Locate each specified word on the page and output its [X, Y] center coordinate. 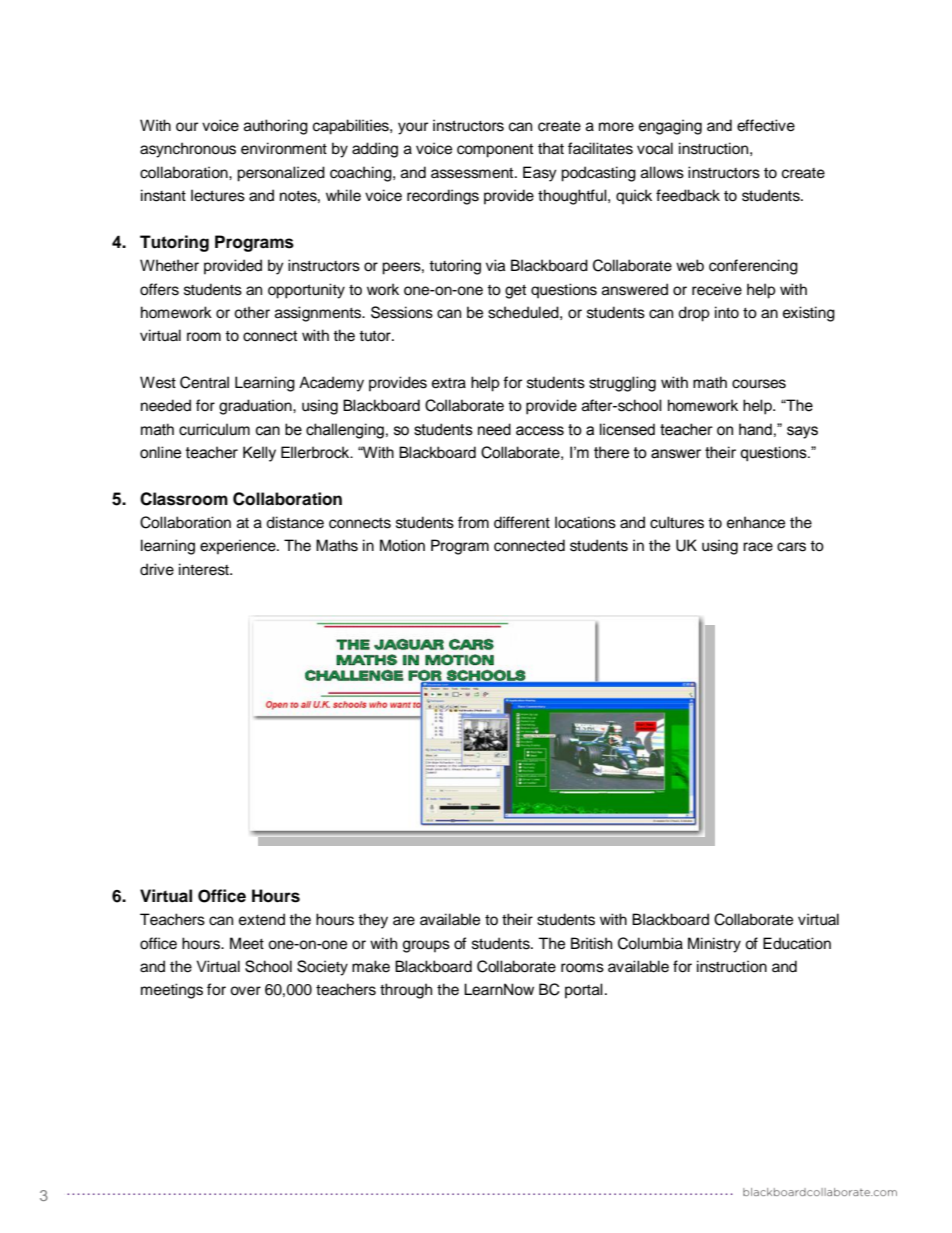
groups [426, 946]
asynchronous [188, 150]
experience [239, 547]
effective [766, 125]
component [495, 150]
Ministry [714, 945]
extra [449, 383]
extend [262, 919]
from [473, 522]
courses [759, 384]
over [245, 991]
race [758, 547]
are [404, 921]
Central [204, 382]
